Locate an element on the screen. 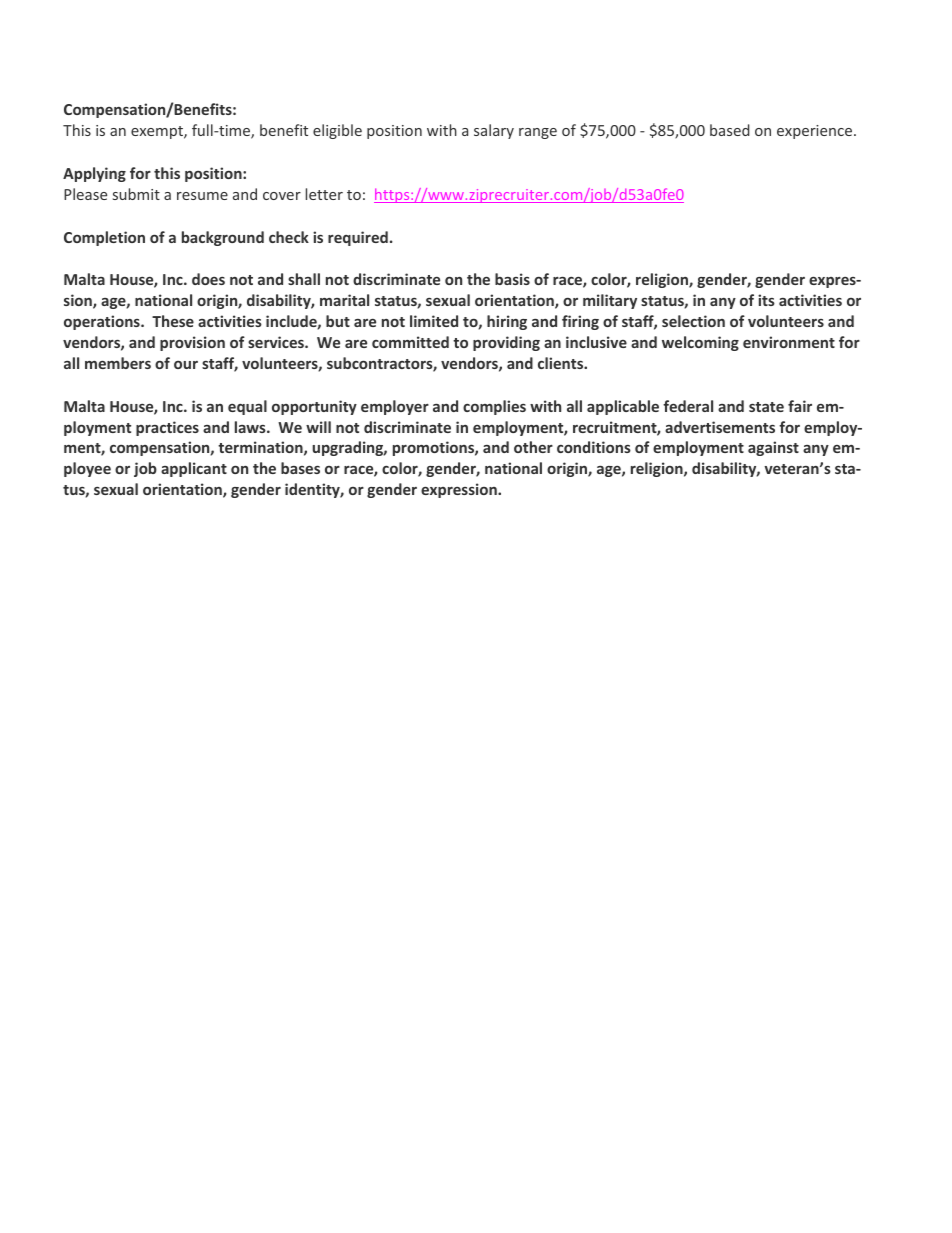 This screenshot has width=952, height=1233. committed is located at coordinates (410, 342).
